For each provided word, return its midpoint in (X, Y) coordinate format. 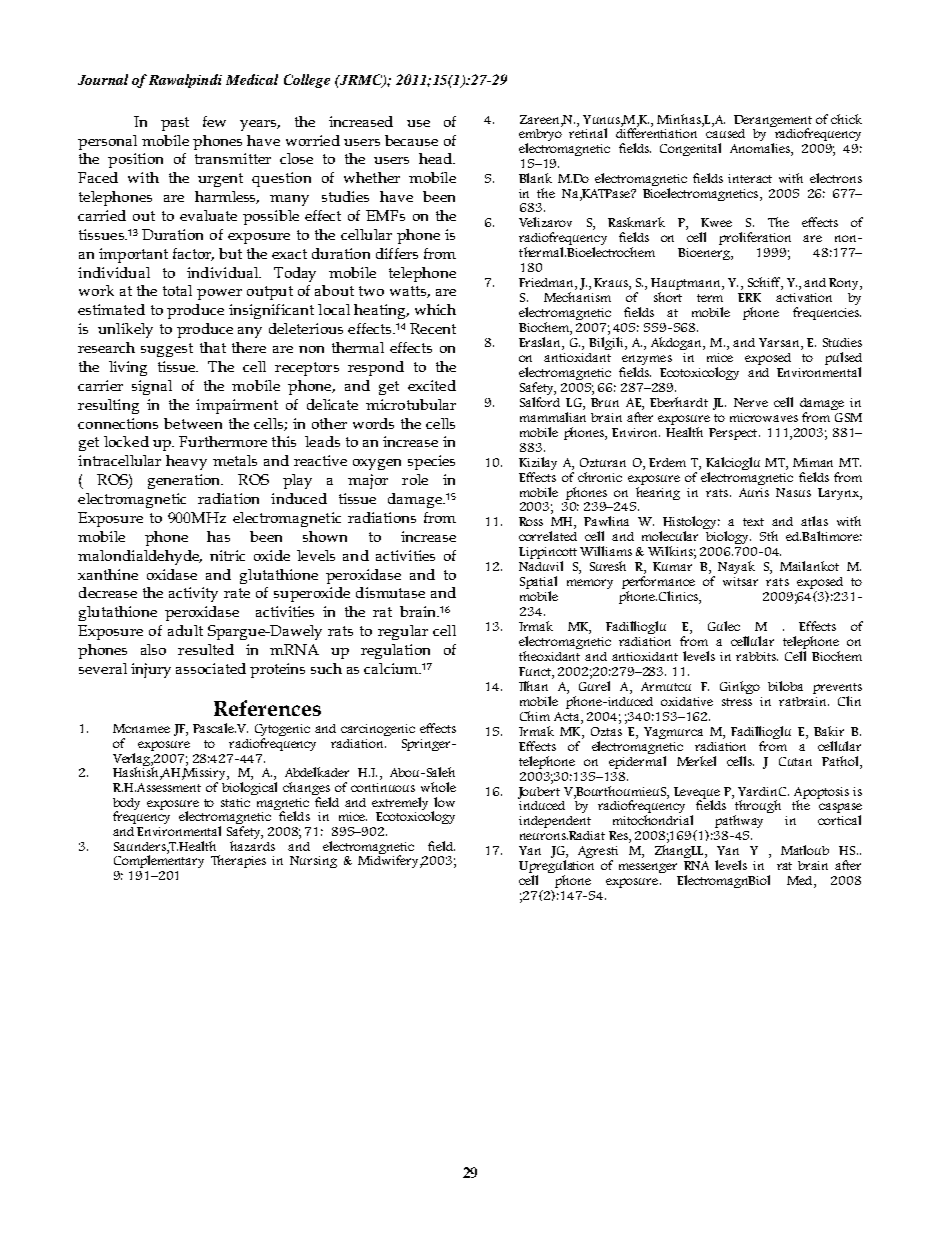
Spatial (538, 584)
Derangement (773, 122)
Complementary (159, 860)
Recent (433, 328)
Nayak (736, 567)
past (175, 124)
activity (193, 594)
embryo (540, 135)
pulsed (843, 358)
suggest (167, 350)
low (444, 802)
